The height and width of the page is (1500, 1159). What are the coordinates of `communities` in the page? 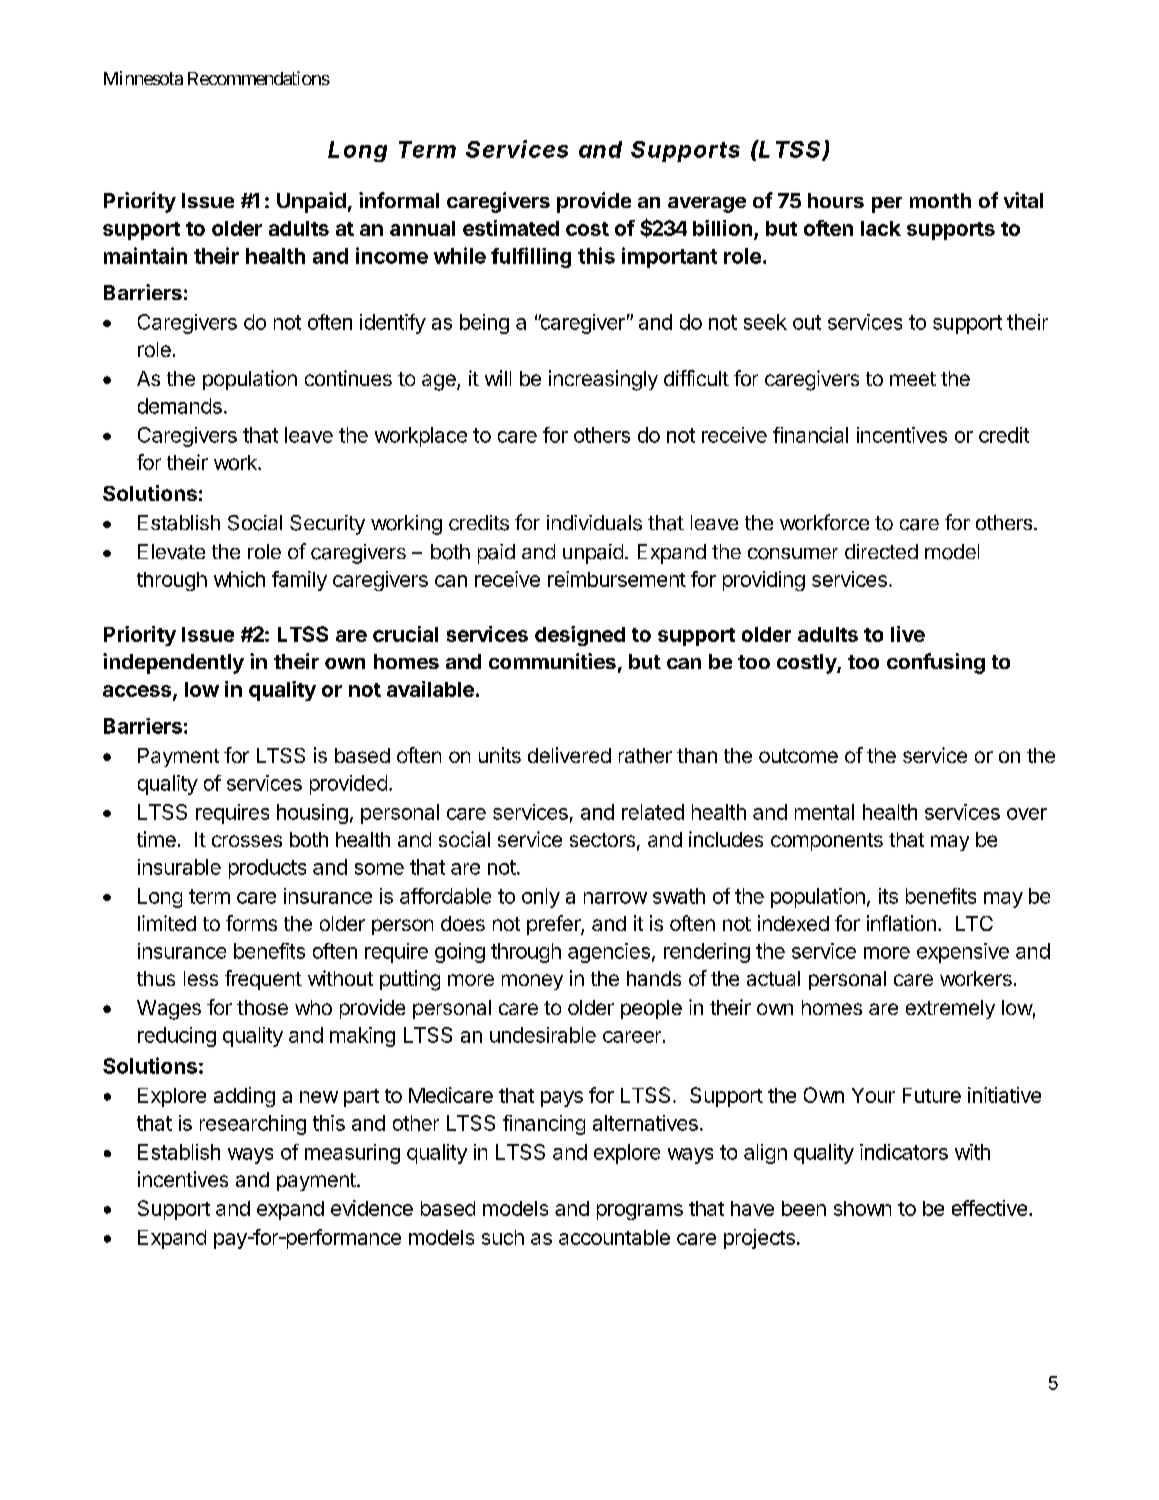 It's located at (552, 661).
